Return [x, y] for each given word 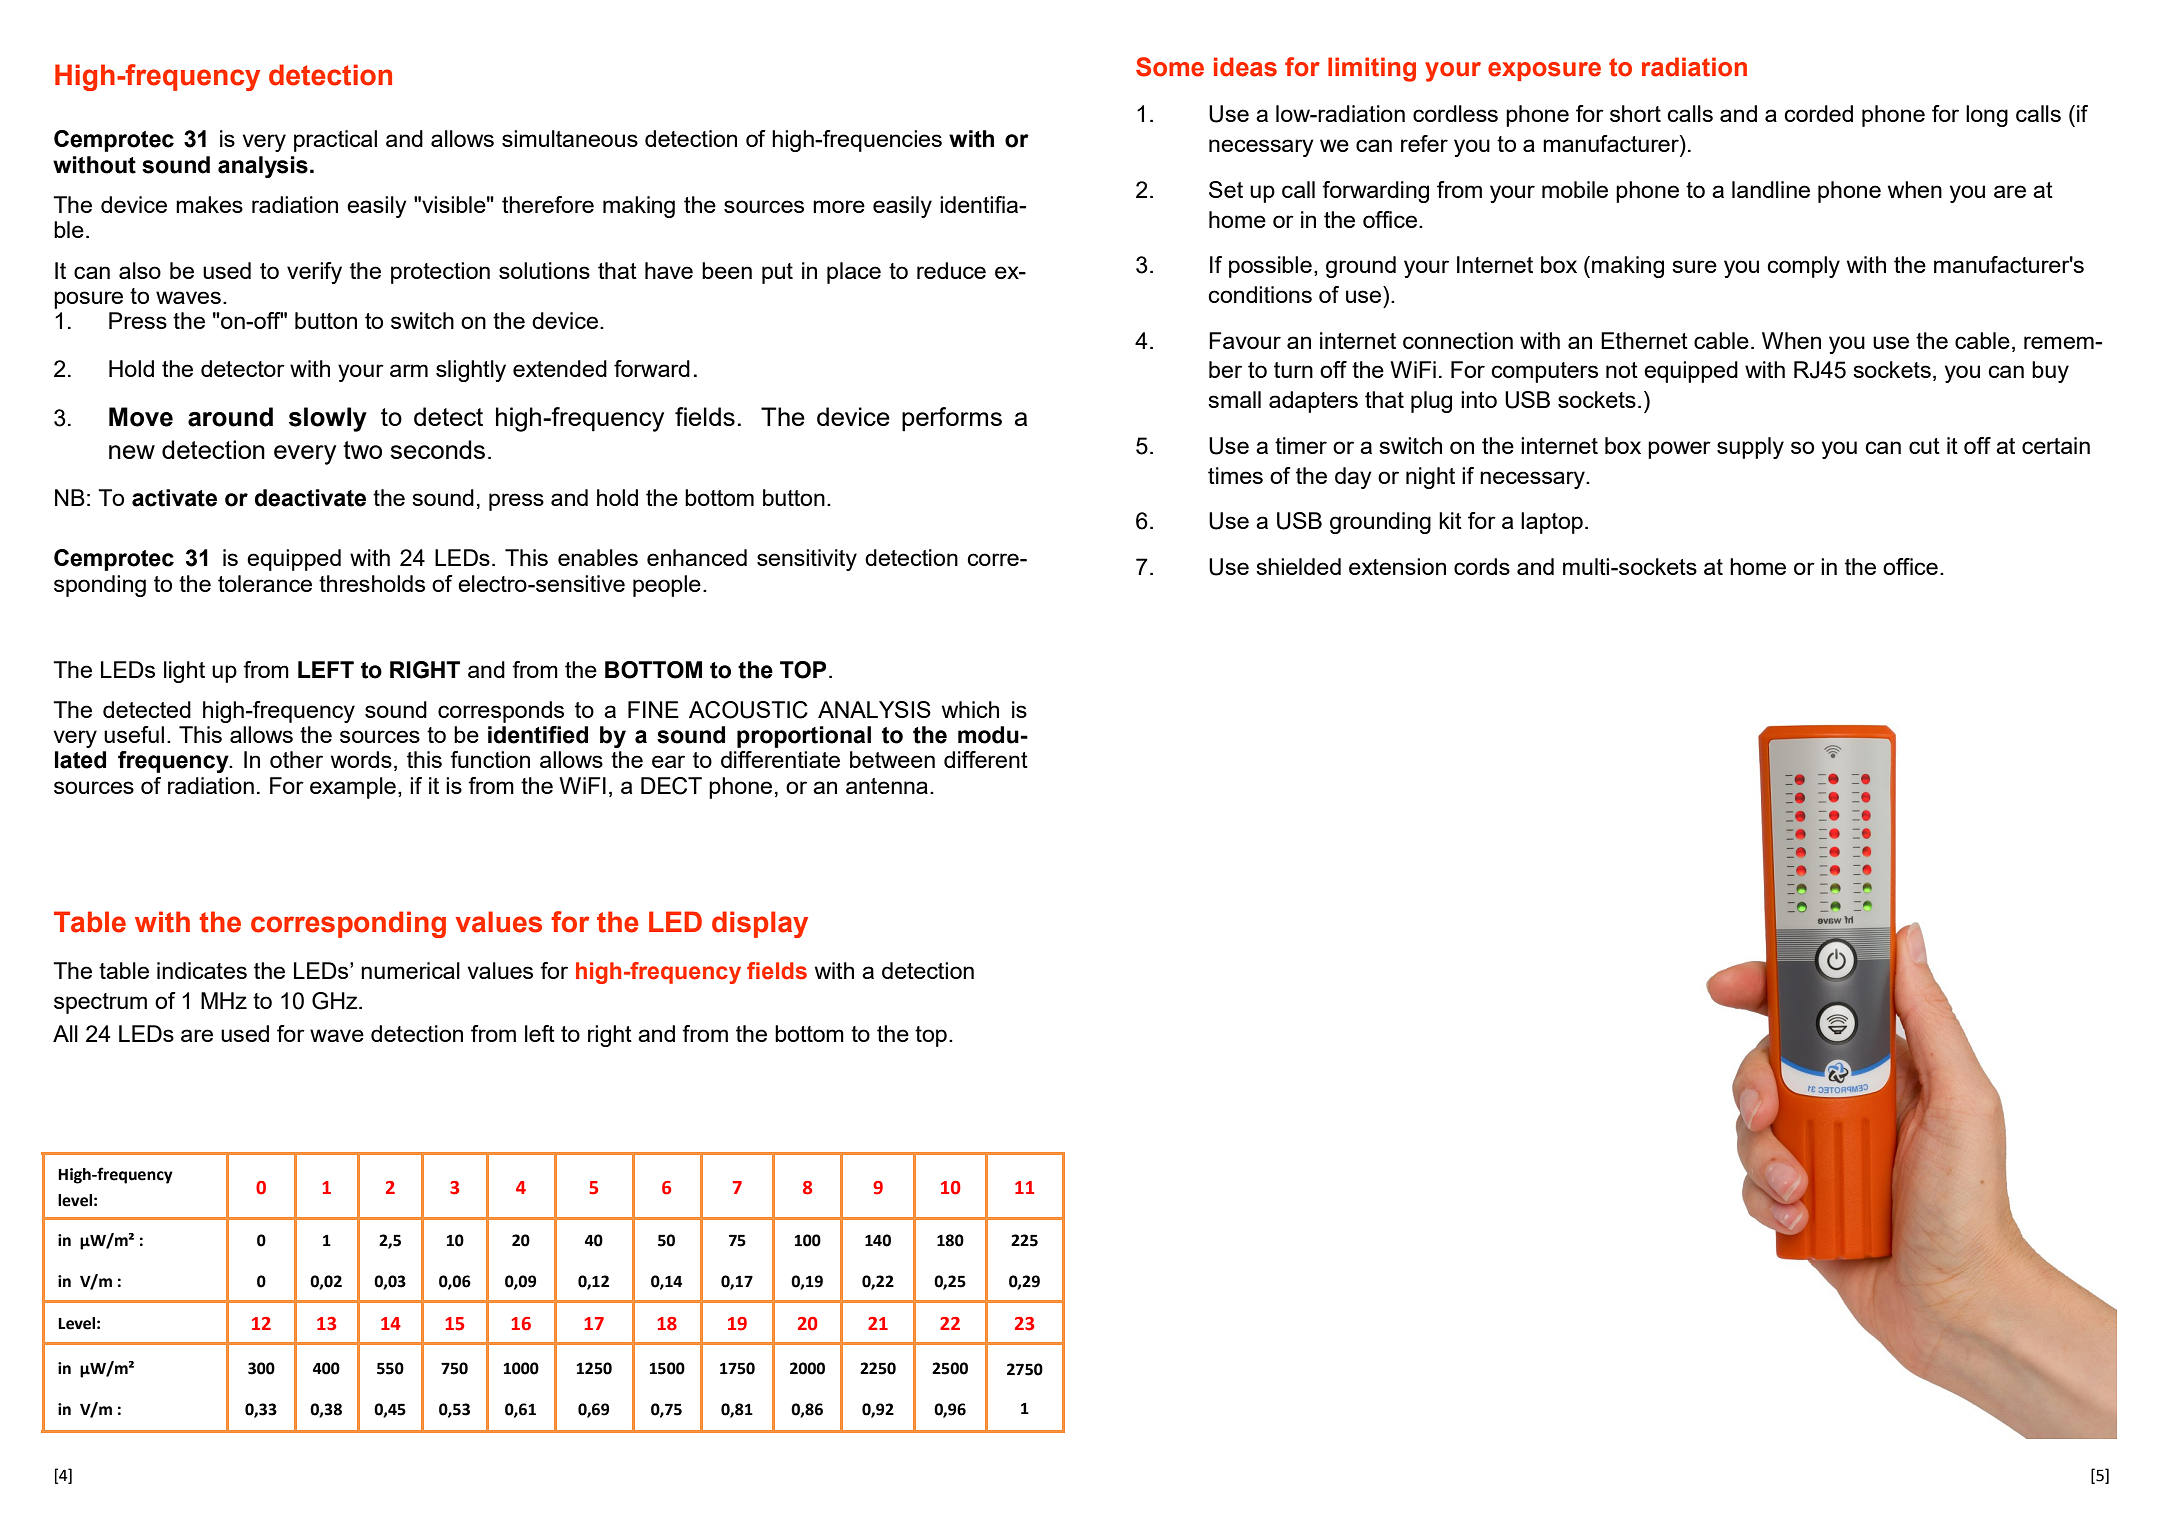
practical [335, 141]
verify [314, 273]
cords [1482, 566]
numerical [410, 970]
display [760, 924]
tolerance [265, 583]
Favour [1245, 340]
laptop [1552, 523]
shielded [1298, 566]
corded [1818, 113]
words [361, 759]
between [892, 759]
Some [1170, 67]
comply [1803, 267]
